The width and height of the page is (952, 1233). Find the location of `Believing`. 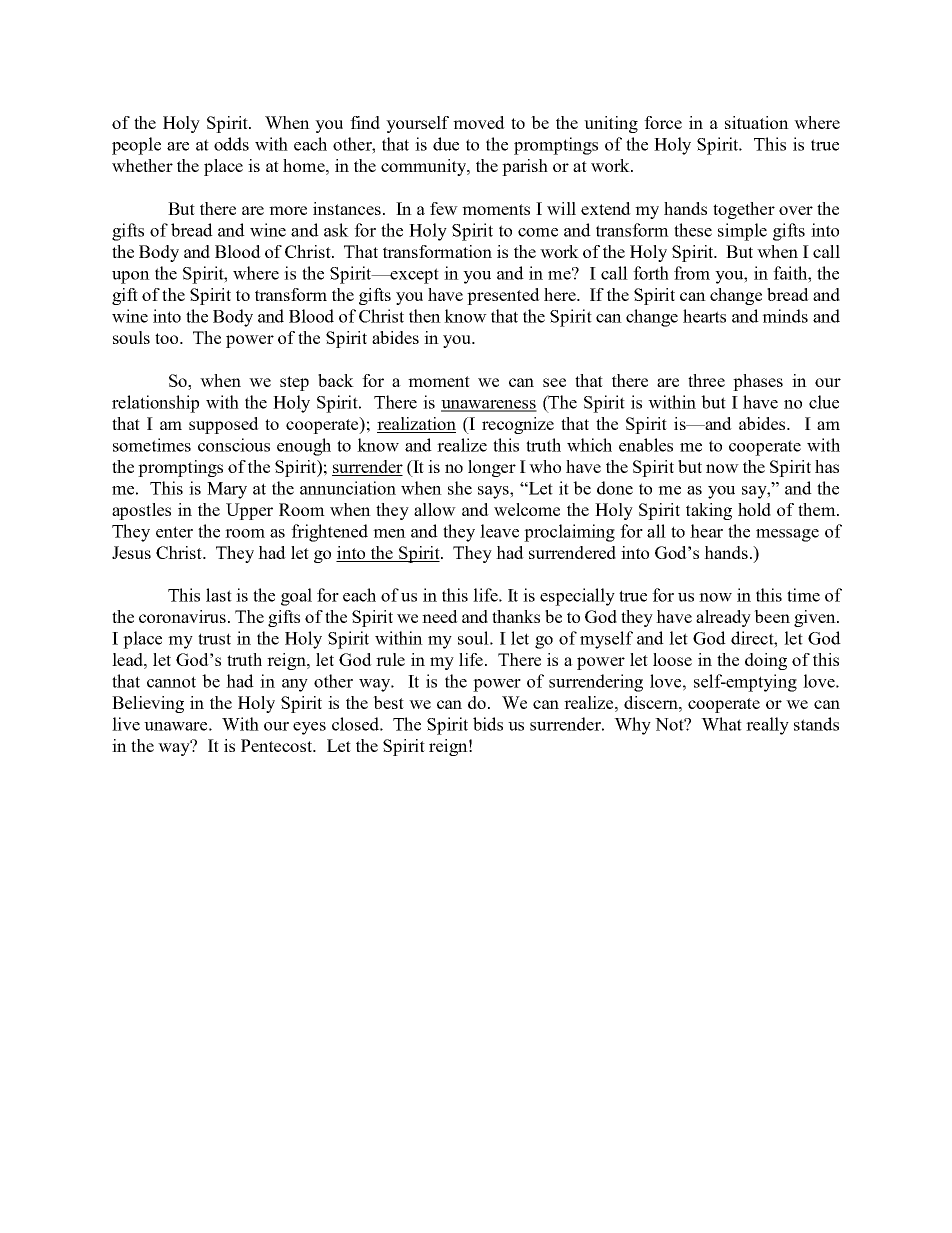

Believing is located at coordinates (148, 704).
